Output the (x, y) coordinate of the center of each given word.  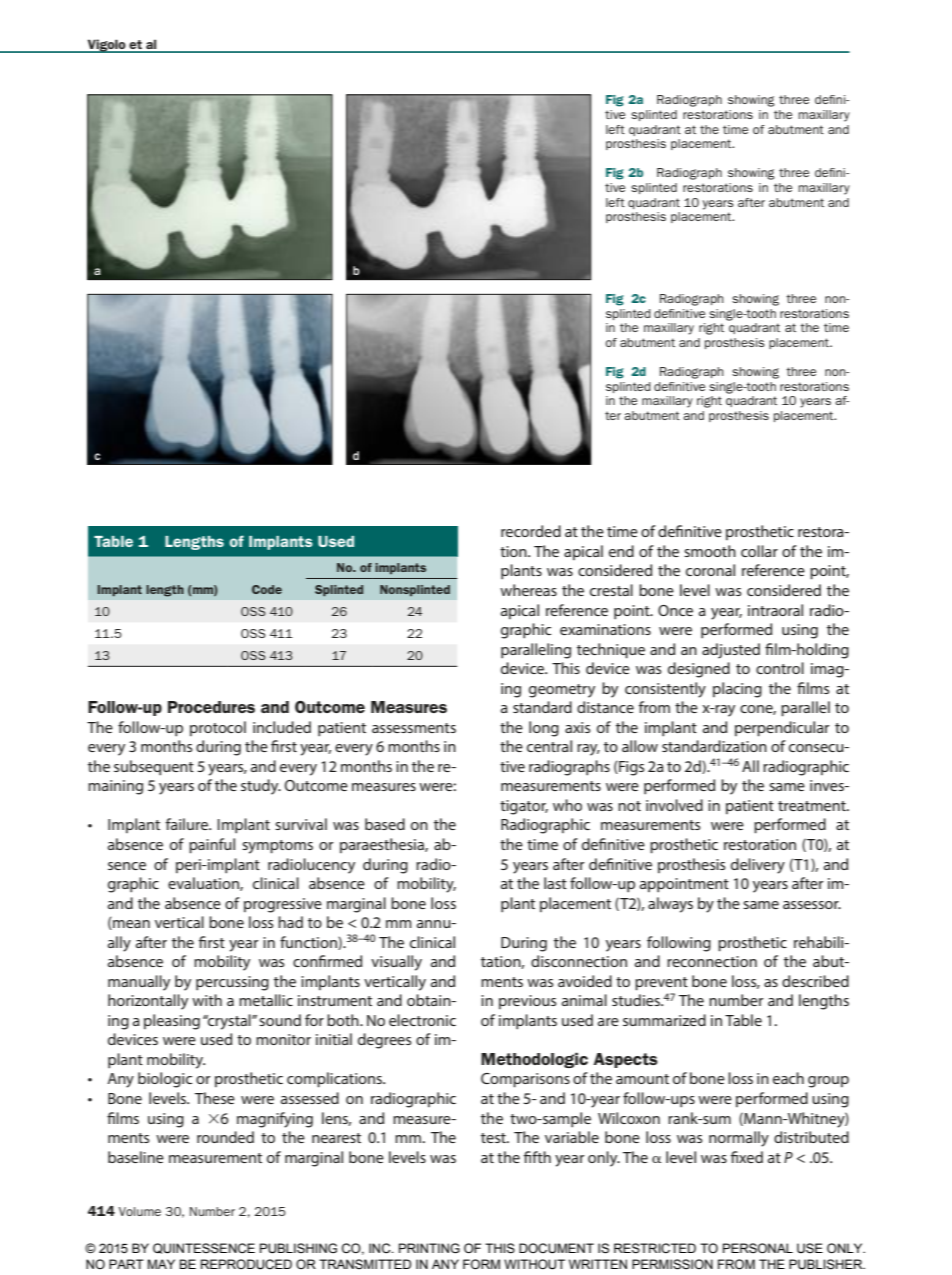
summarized (664, 1020)
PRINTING (429, 1248)
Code (267, 589)
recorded (531, 531)
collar (759, 551)
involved (674, 805)
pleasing (172, 1022)
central (549, 746)
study (261, 787)
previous (527, 1002)
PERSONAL (758, 1248)
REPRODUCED (246, 1264)
